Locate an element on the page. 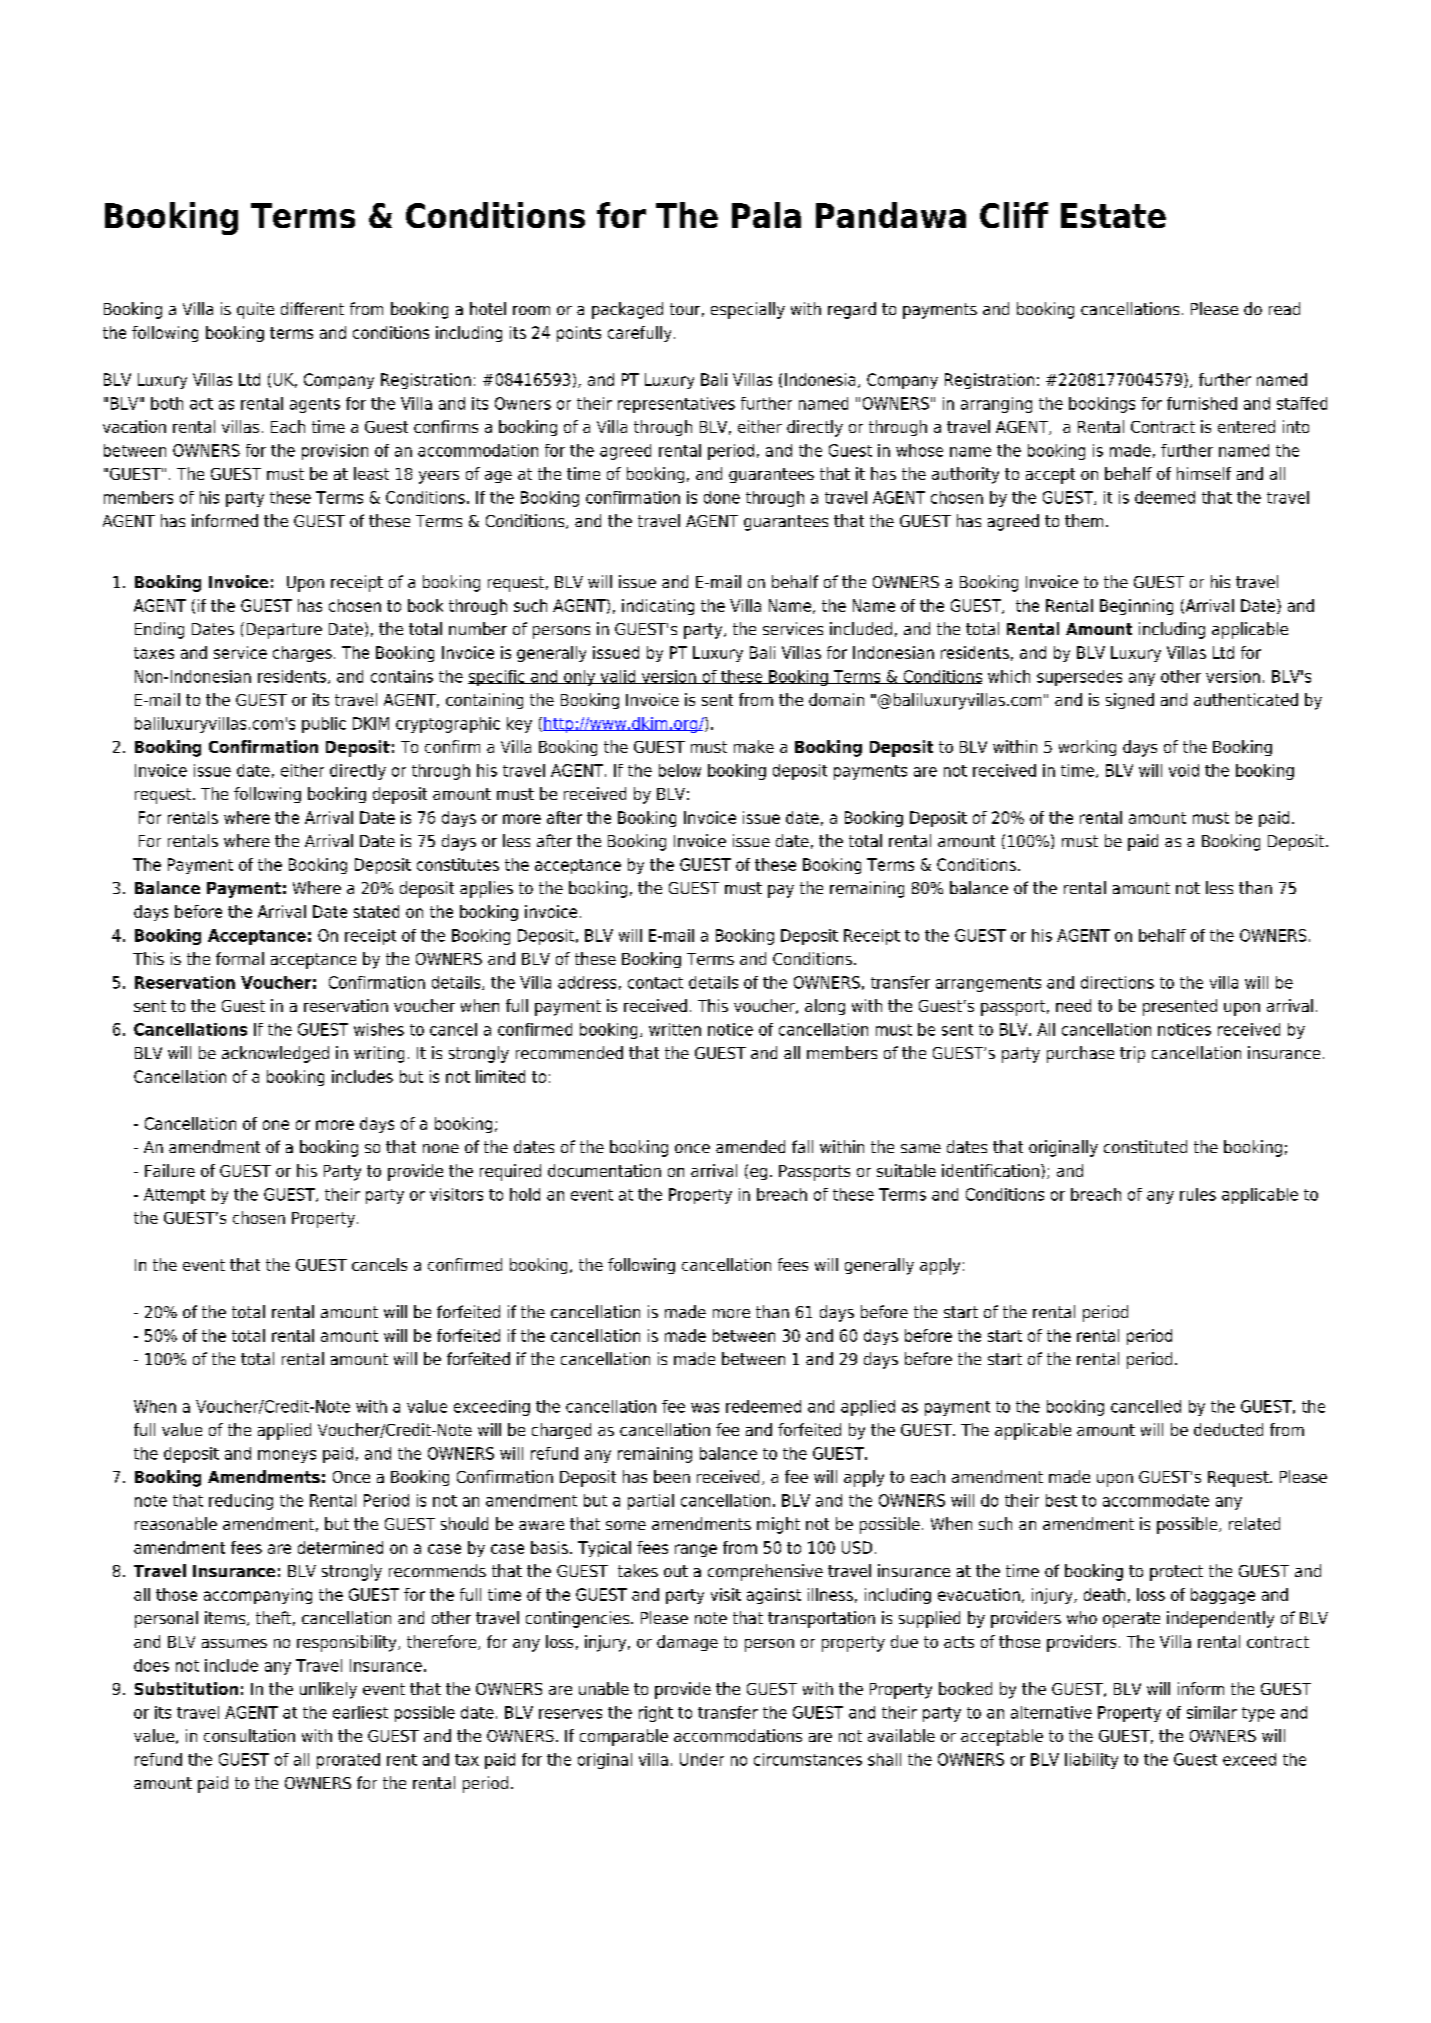  Estate is located at coordinates (1113, 215).
